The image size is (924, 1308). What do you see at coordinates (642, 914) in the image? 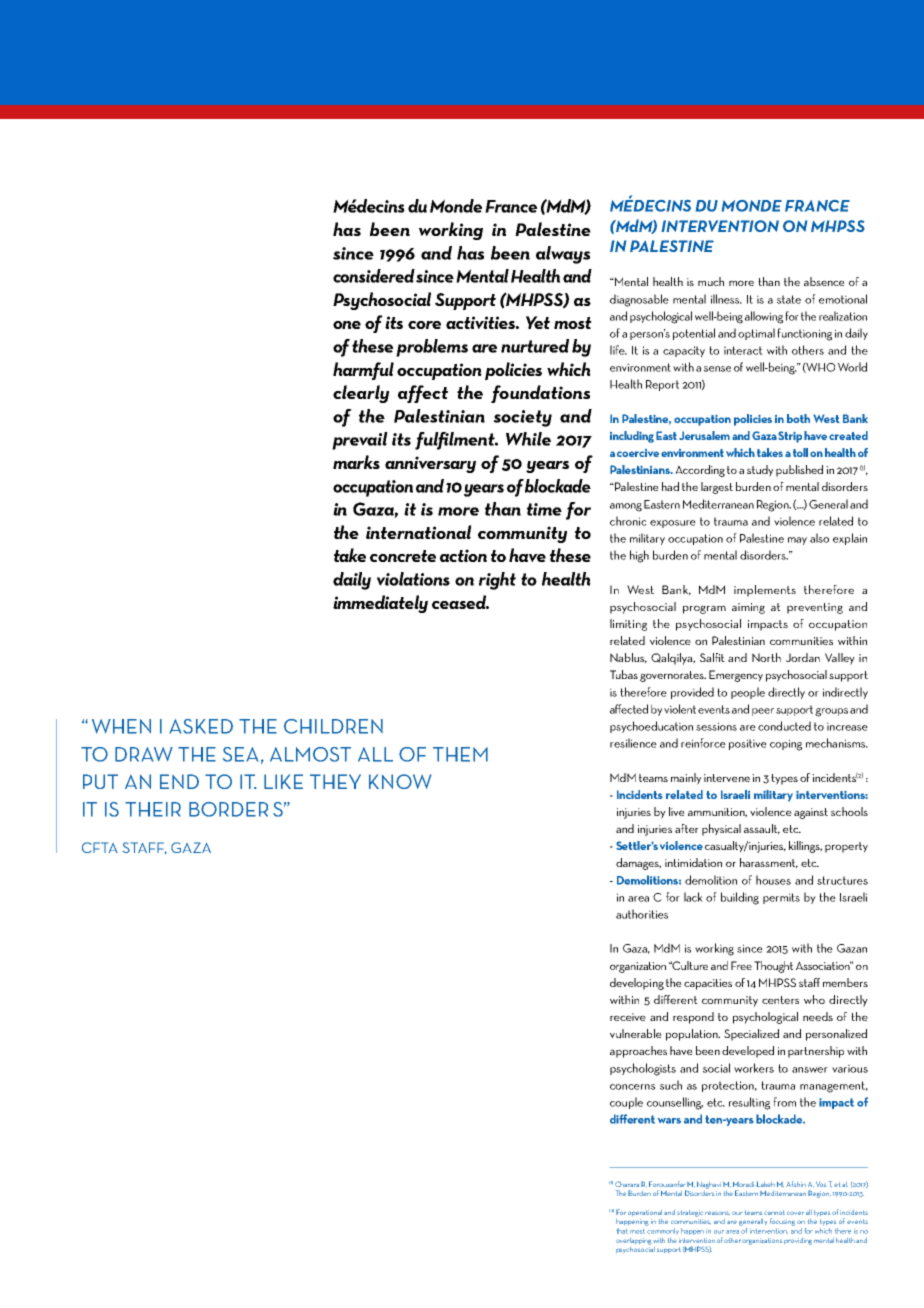
I see `authorities` at bounding box center [642, 914].
